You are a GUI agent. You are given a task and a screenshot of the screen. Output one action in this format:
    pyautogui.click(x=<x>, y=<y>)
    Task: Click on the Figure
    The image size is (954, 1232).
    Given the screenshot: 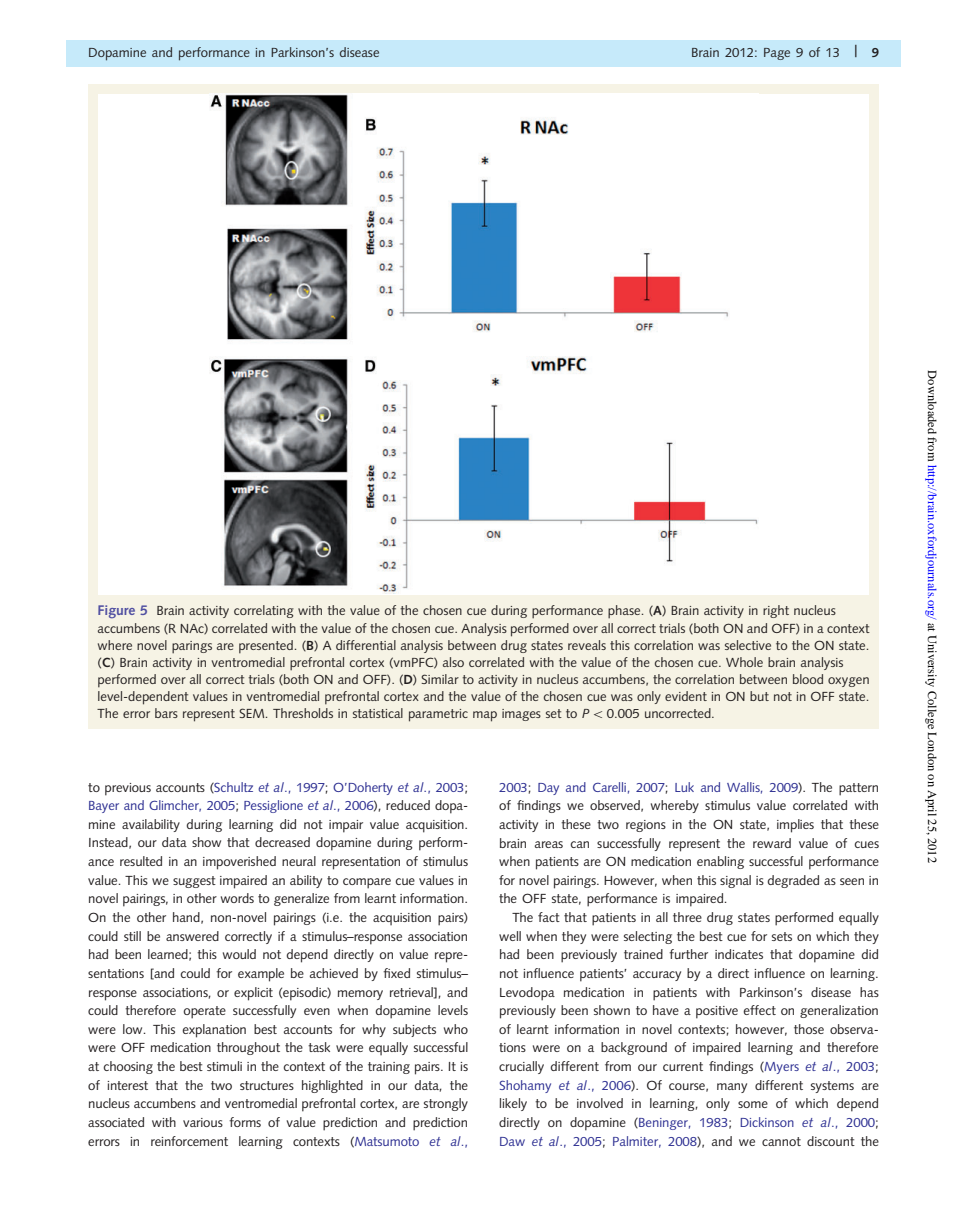 What is the action you would take?
    pyautogui.click(x=116, y=611)
